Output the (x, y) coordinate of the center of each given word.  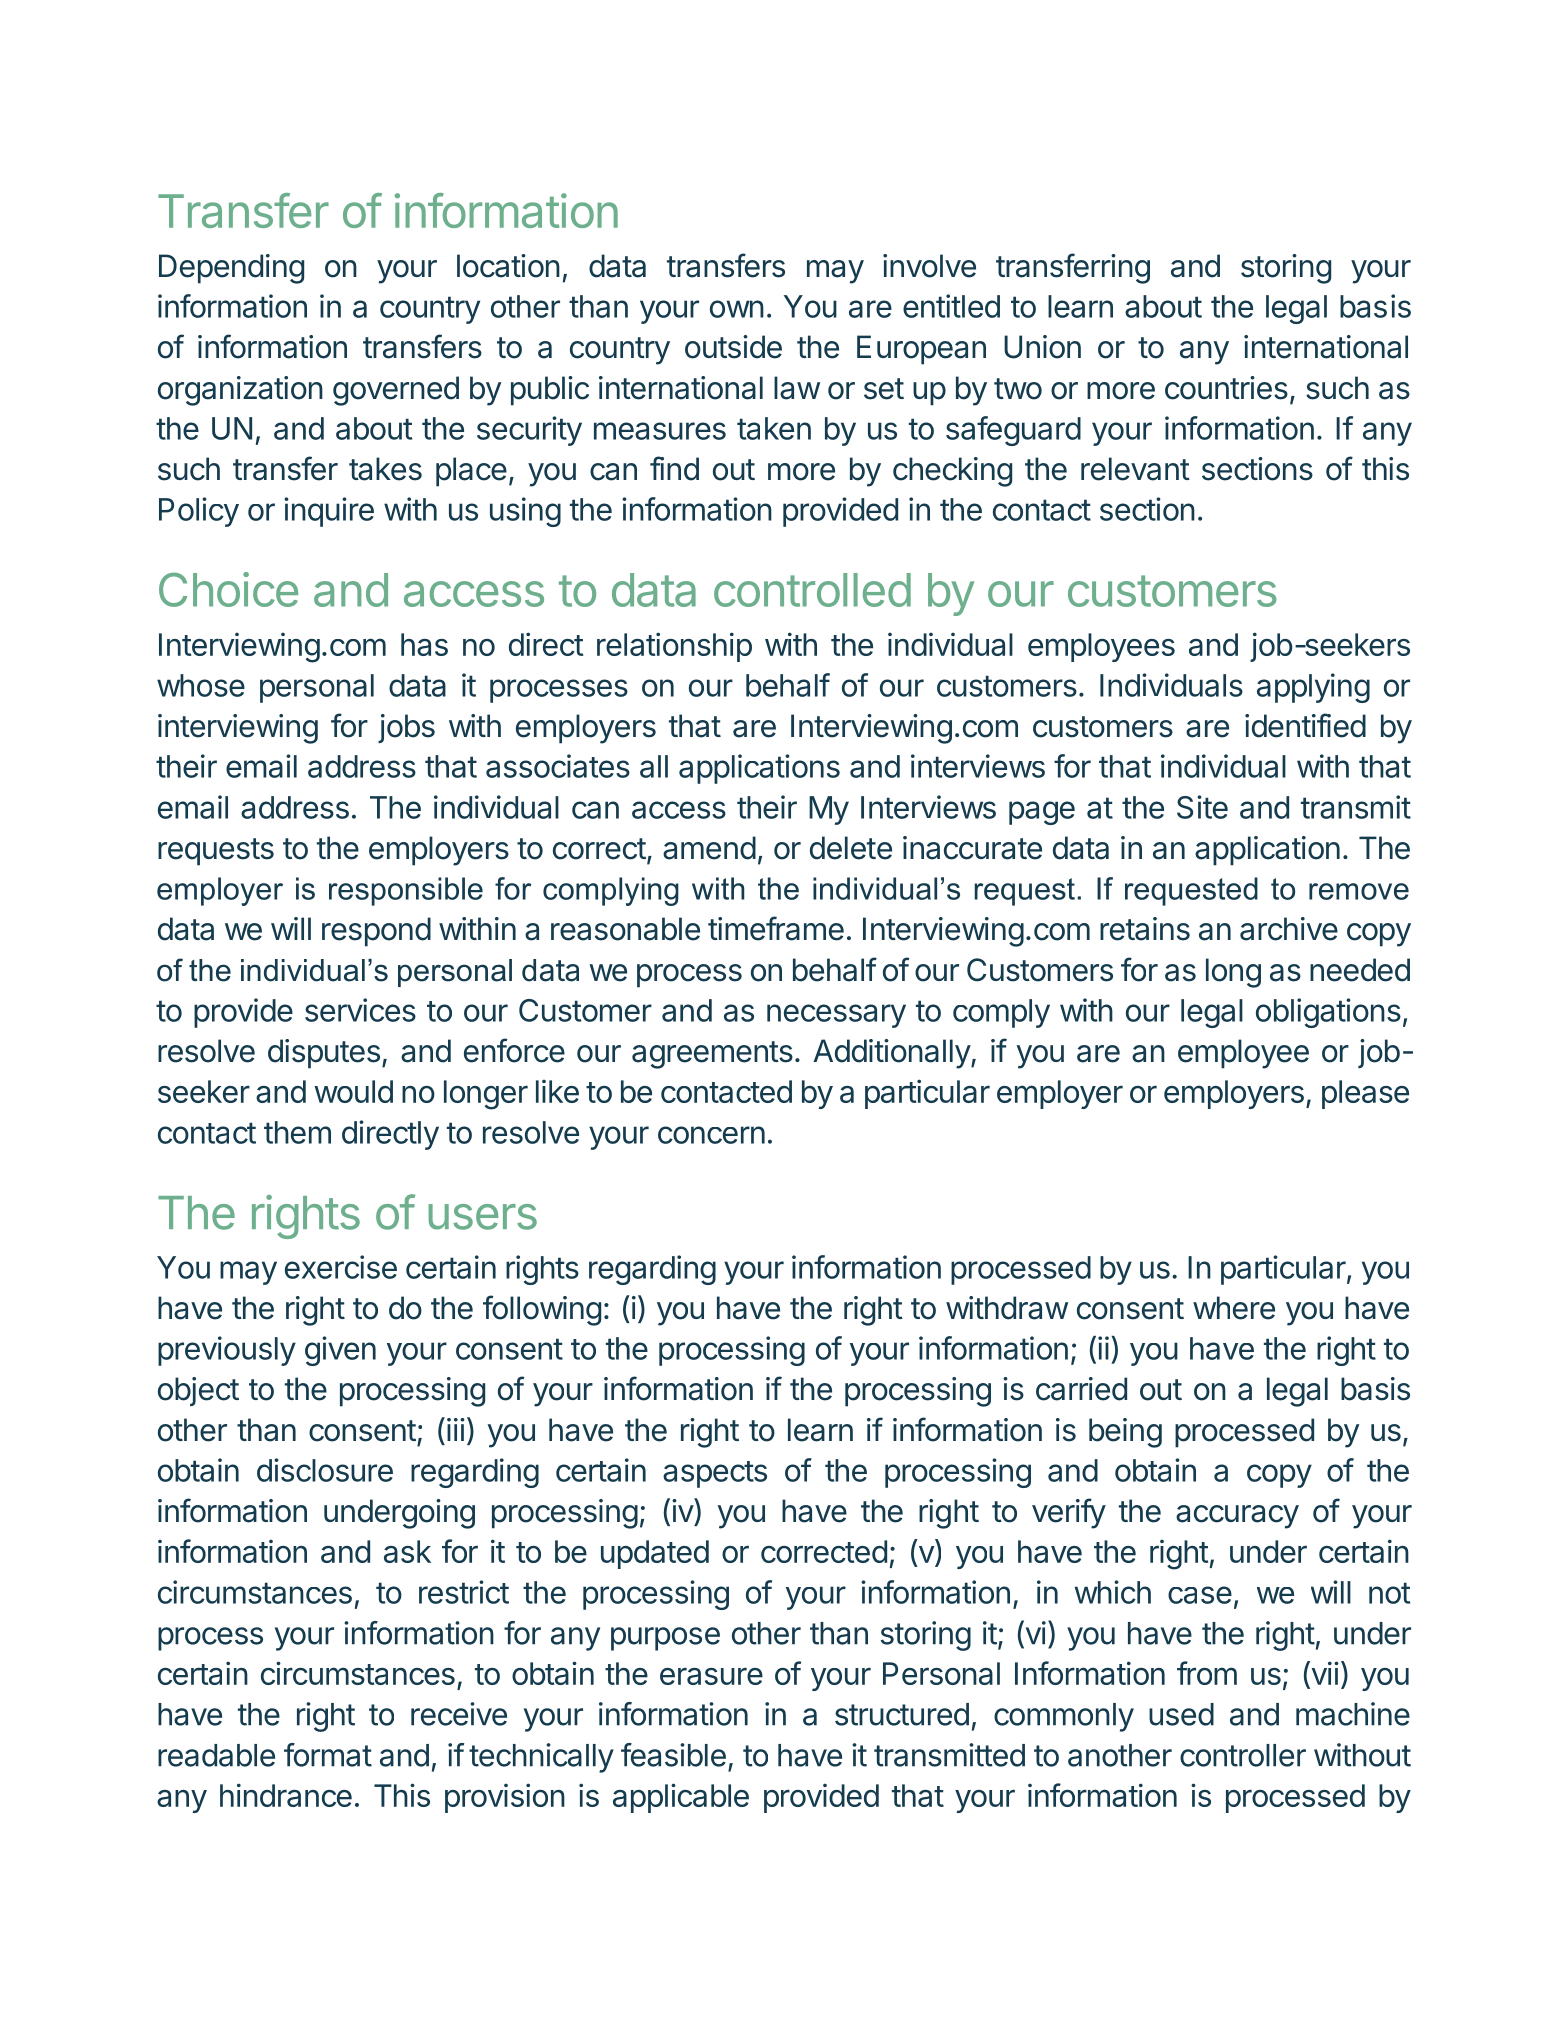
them (297, 1132)
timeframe (776, 928)
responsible (406, 891)
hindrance (286, 1795)
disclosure (325, 1470)
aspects (715, 1474)
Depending (231, 269)
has (424, 644)
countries (1226, 388)
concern (711, 1135)
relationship (674, 647)
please (1365, 1094)
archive (1289, 929)
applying (1313, 688)
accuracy (1237, 1517)
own (737, 309)
